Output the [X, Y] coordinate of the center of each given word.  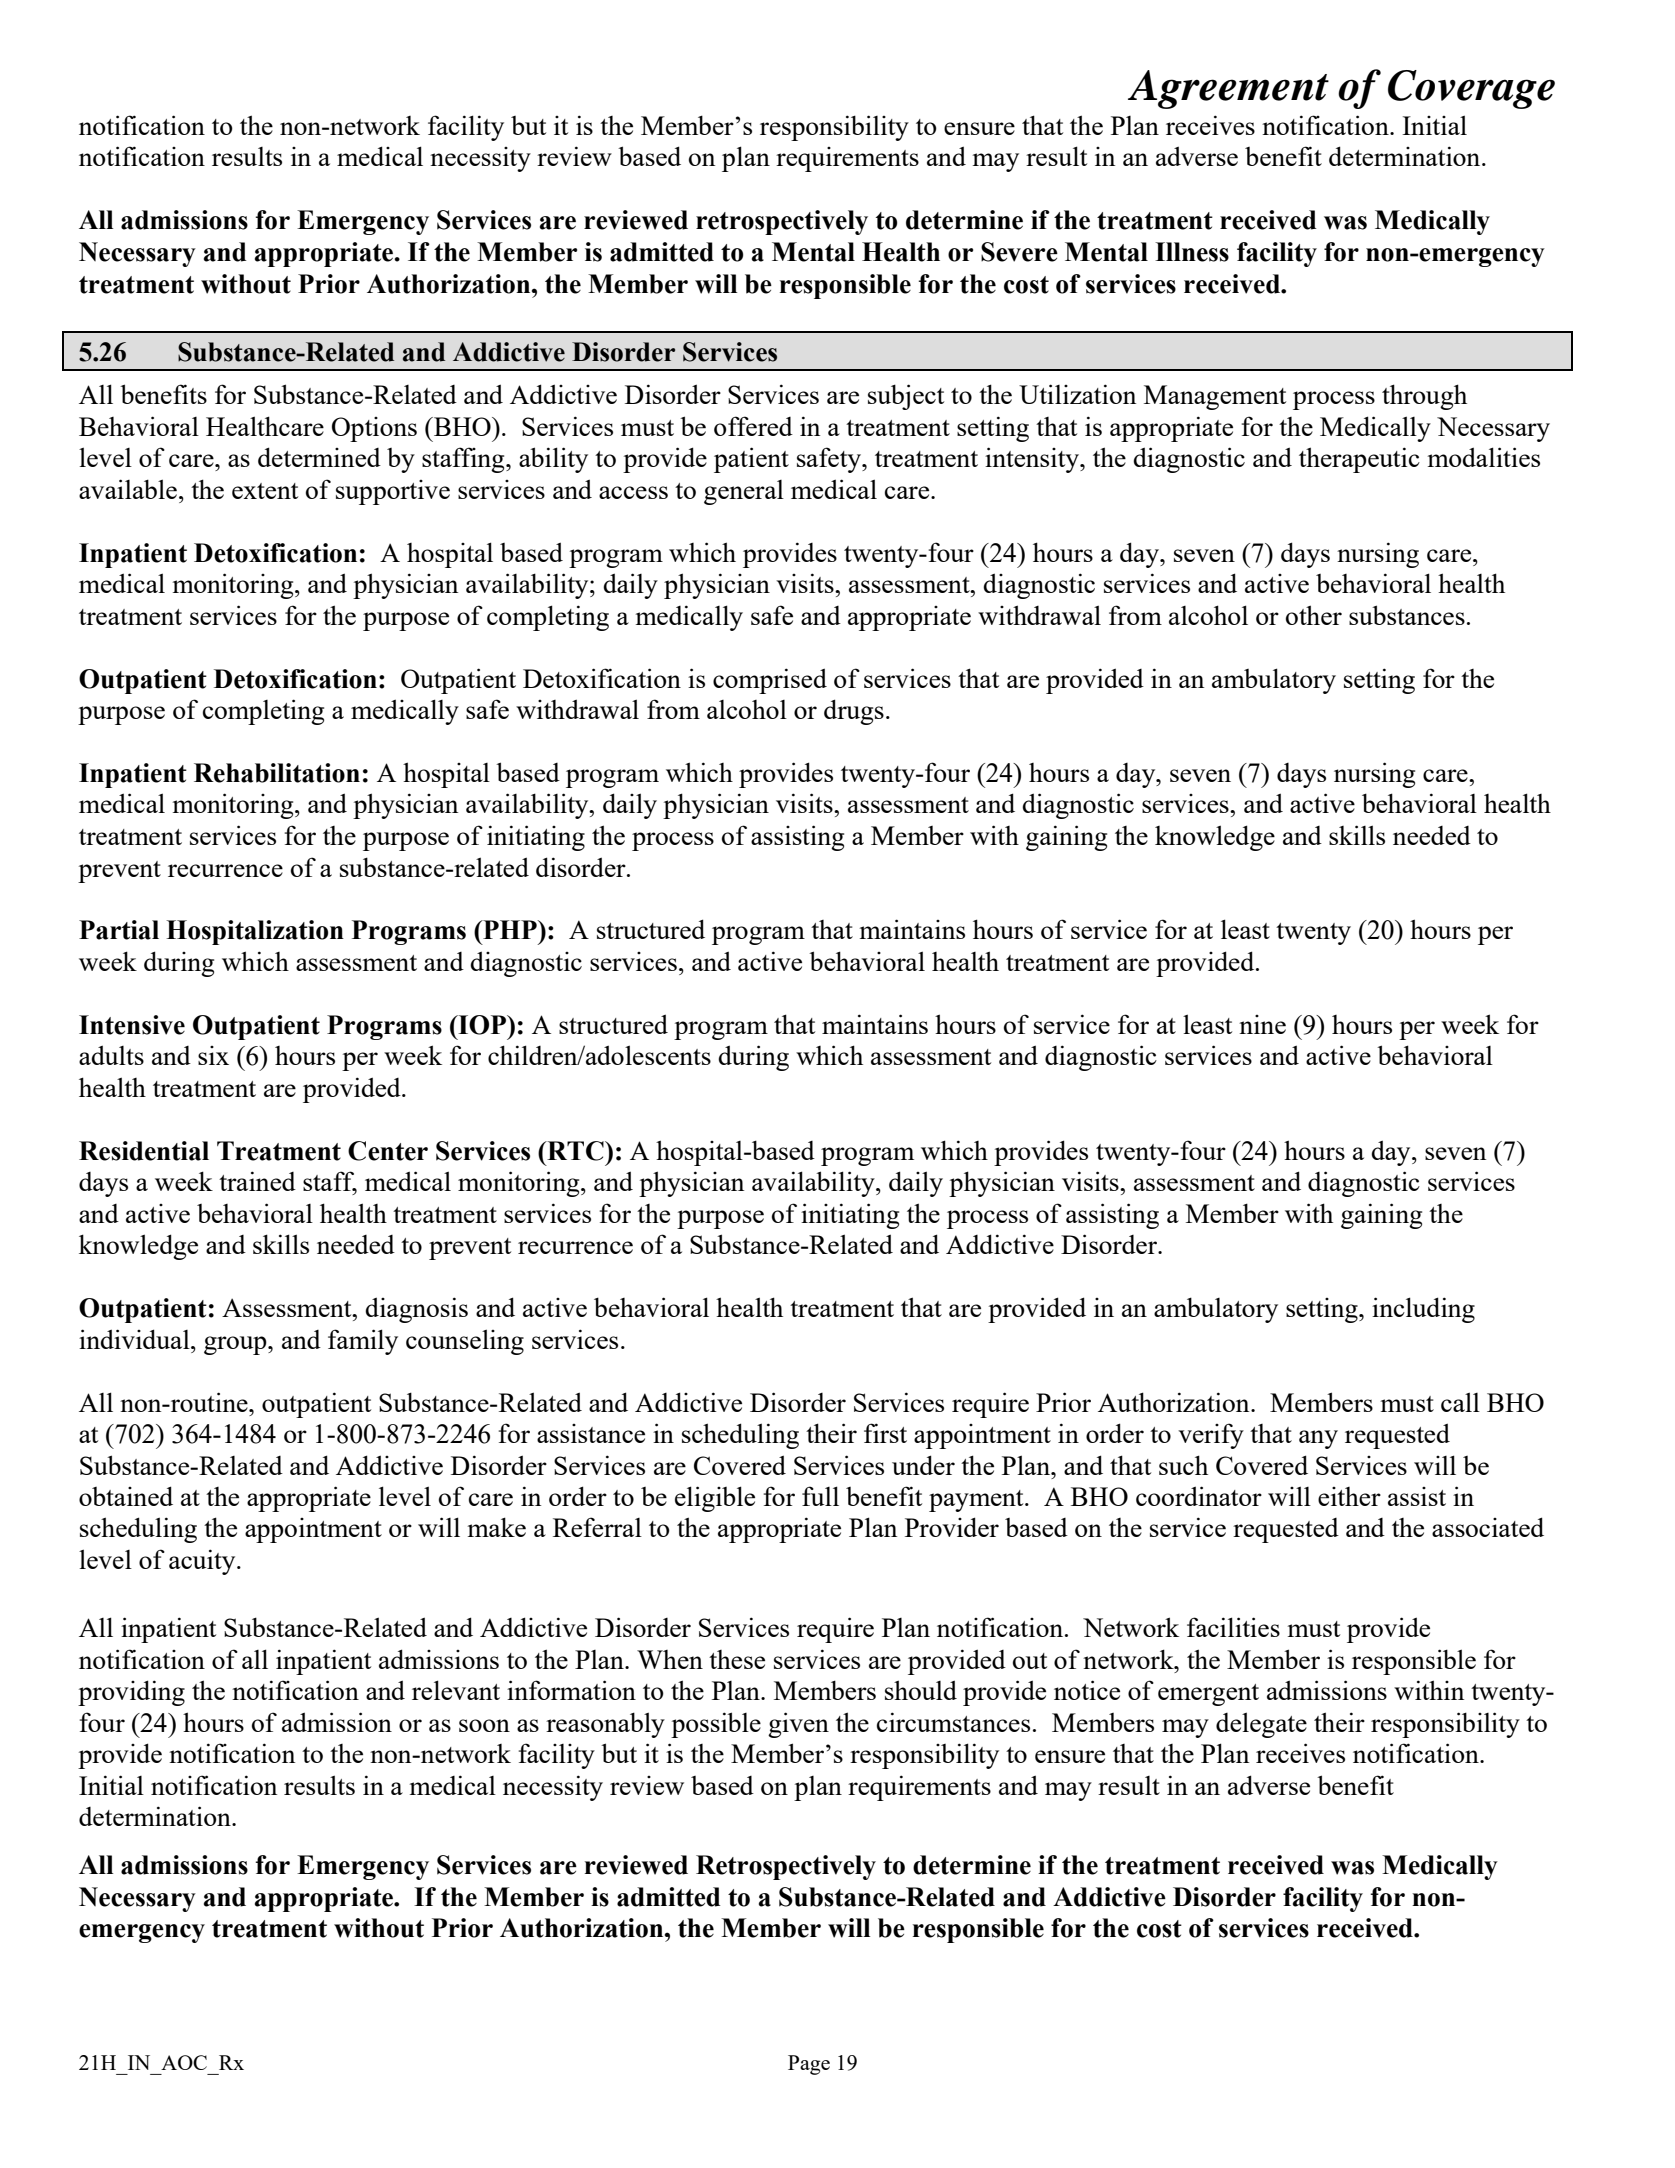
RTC [575, 1151]
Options [374, 429]
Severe [1019, 252]
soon [484, 1725]
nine [1262, 1024]
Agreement [1228, 89]
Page [809, 2065]
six [213, 1055]
